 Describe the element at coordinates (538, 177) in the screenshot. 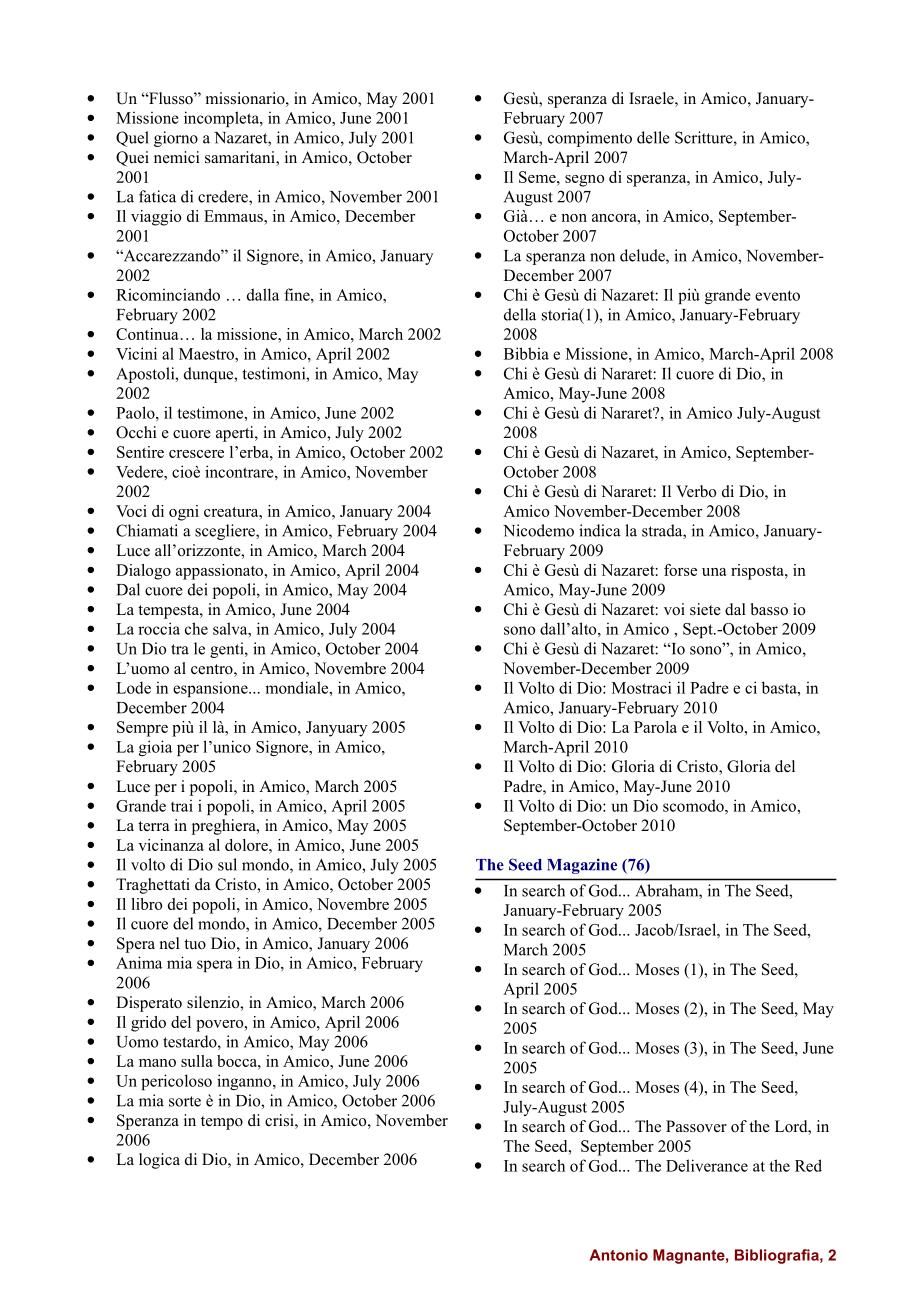

I see `Seme` at that location.
